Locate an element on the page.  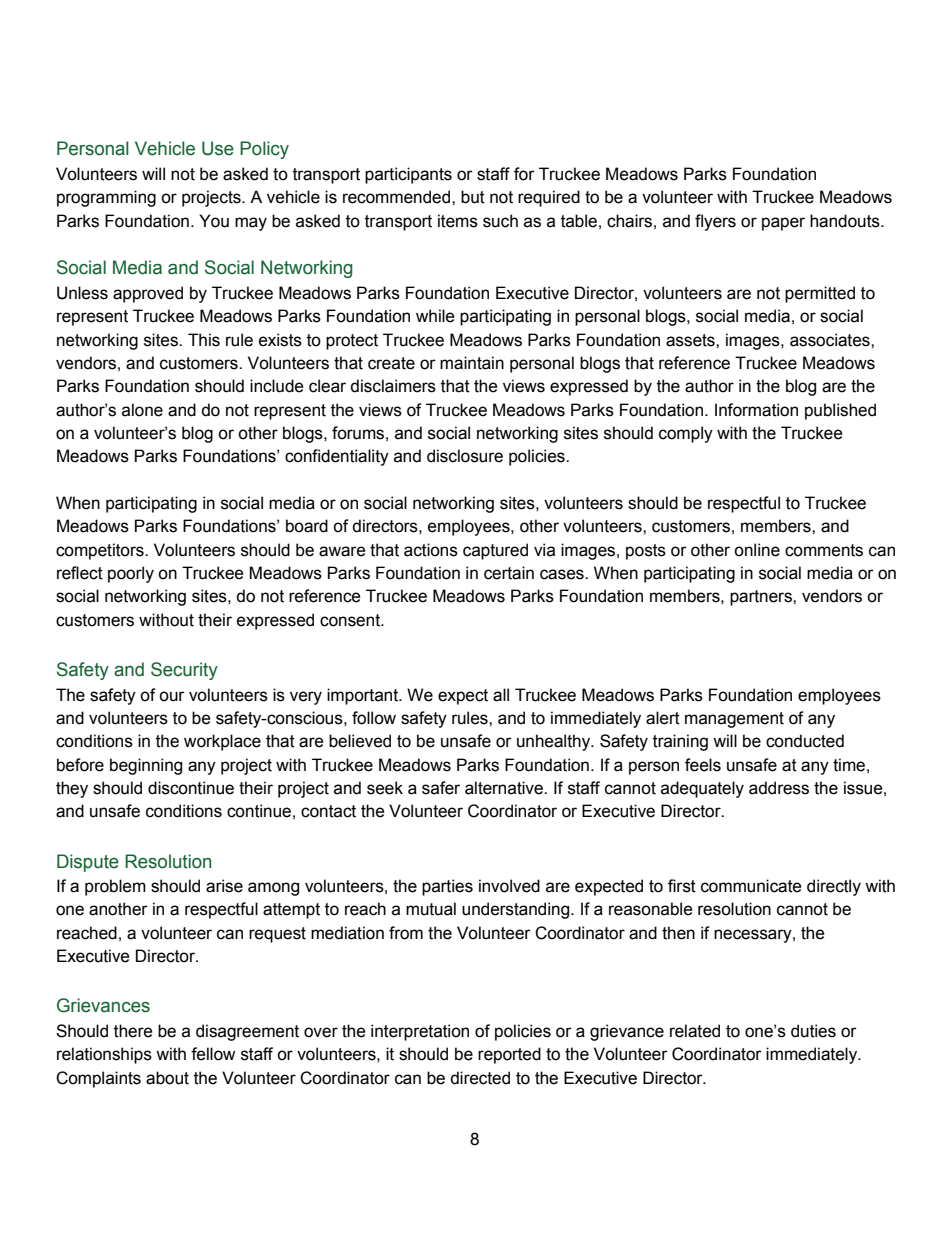
poorly is located at coordinates (131, 574).
